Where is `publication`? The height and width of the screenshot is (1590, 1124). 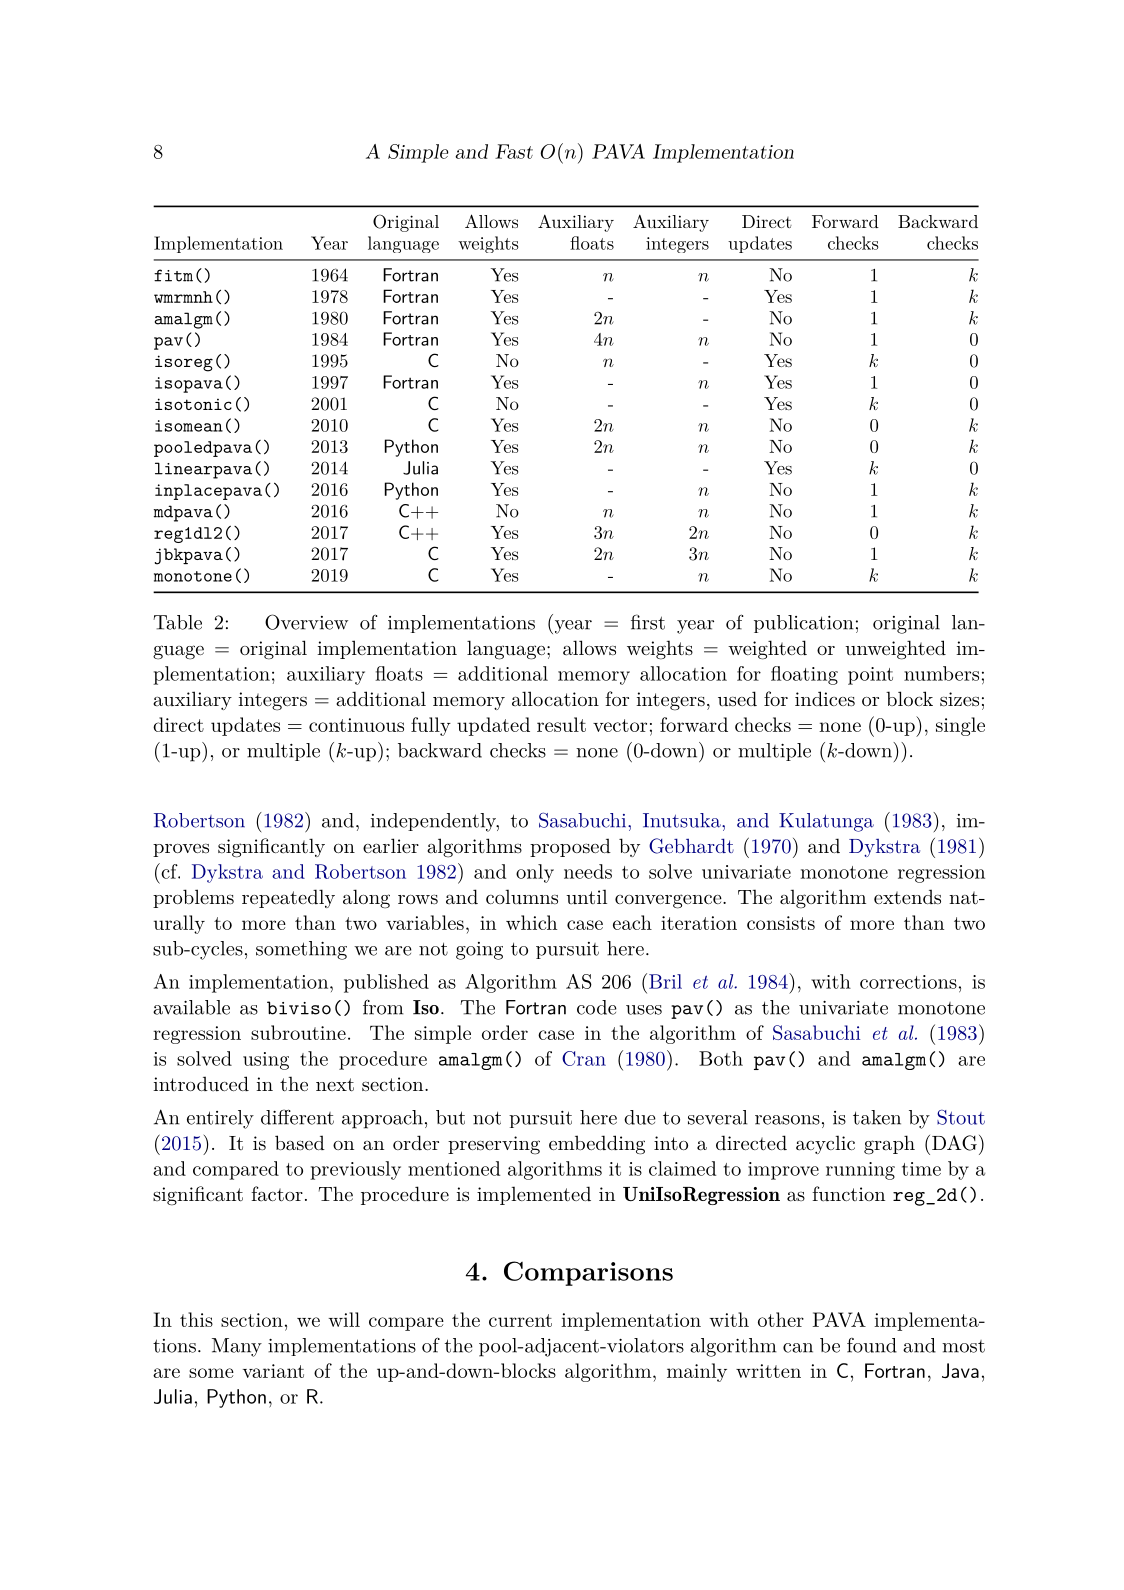
publication is located at coordinates (804, 624).
